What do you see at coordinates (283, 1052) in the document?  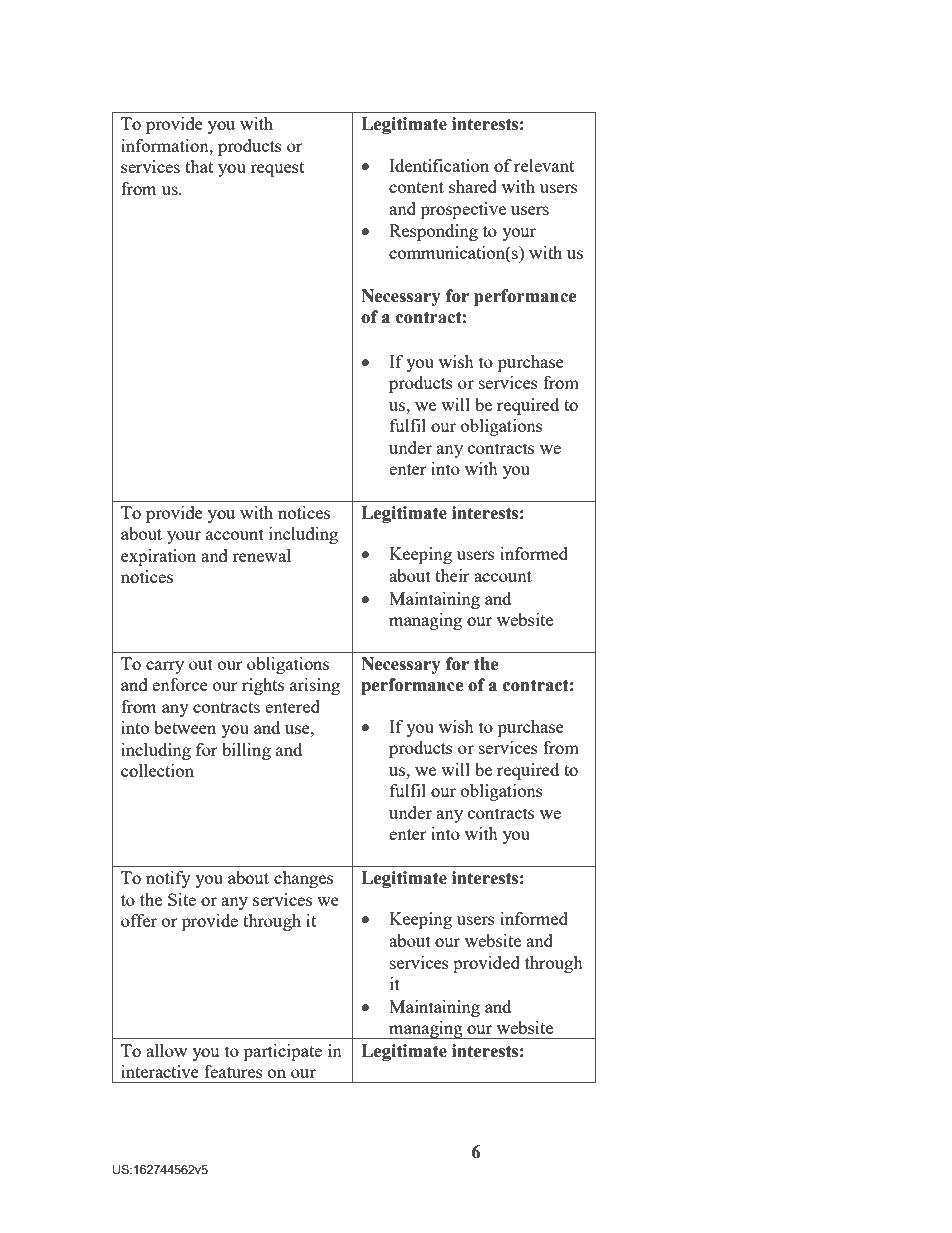 I see `participate` at bounding box center [283, 1052].
